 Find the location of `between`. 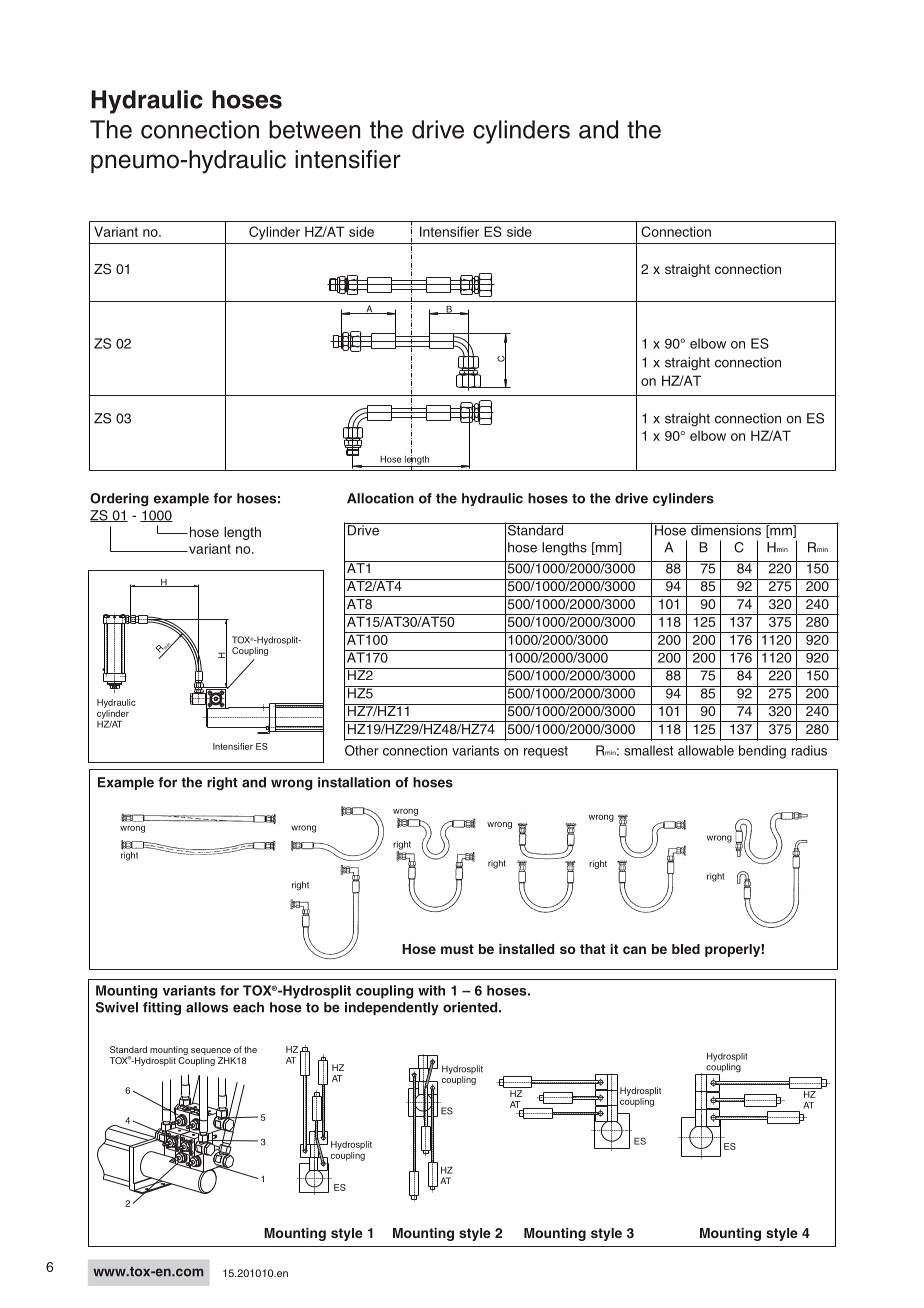

between is located at coordinates (314, 129).
